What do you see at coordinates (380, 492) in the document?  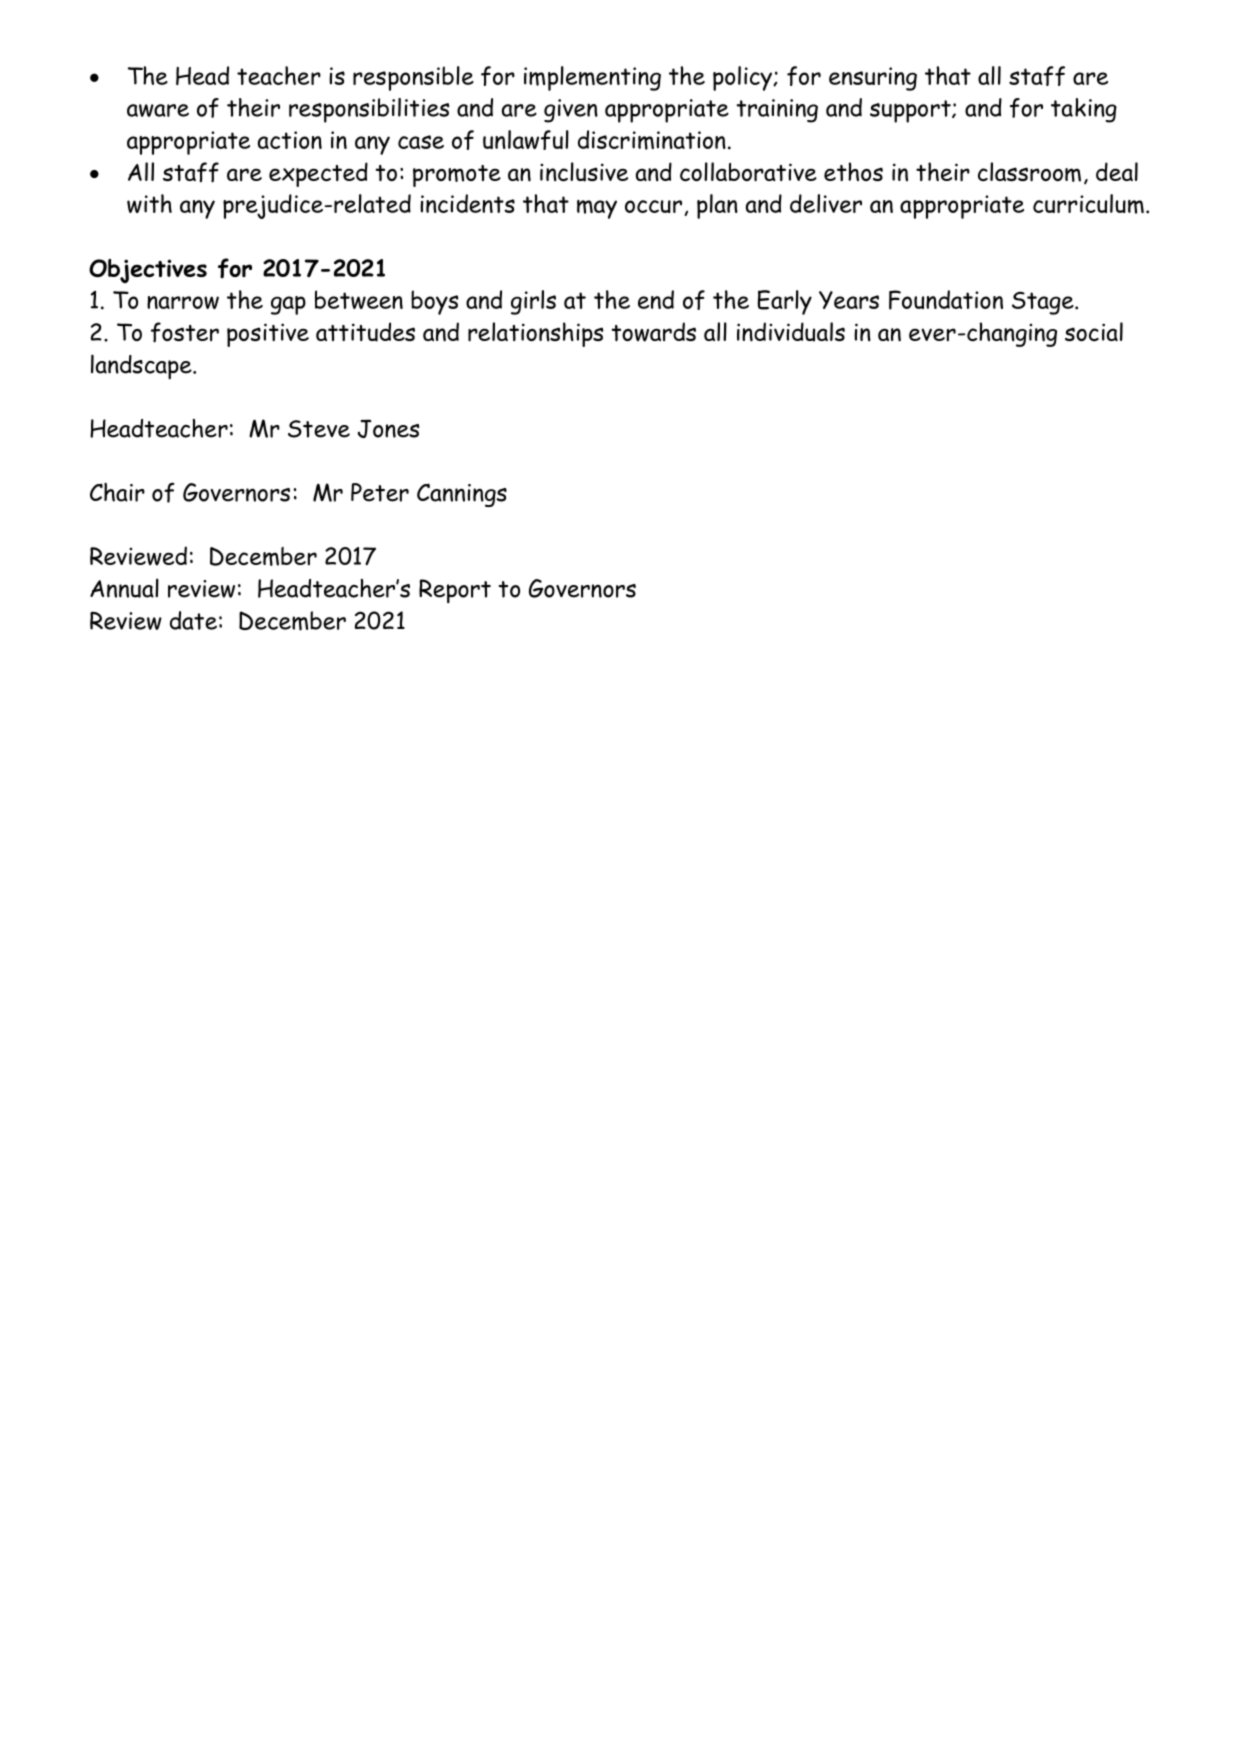 I see `Peter` at bounding box center [380, 492].
